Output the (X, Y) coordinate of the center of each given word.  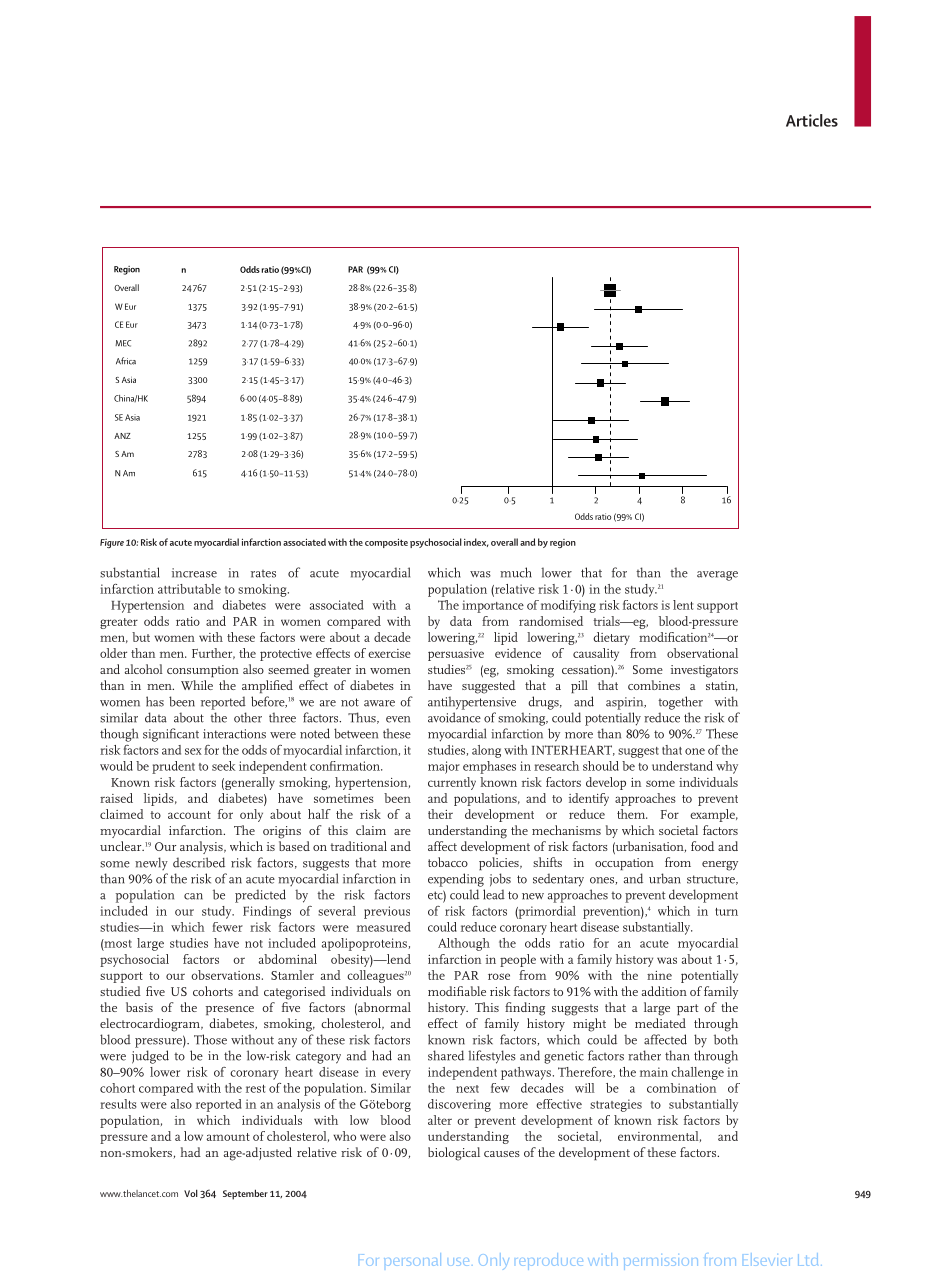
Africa (126, 361)
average (717, 576)
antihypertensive (472, 703)
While (197, 685)
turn (726, 912)
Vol (191, 1193)
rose (499, 976)
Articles (812, 120)
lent (683, 605)
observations (227, 975)
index (476, 542)
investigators (704, 671)
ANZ (122, 436)
